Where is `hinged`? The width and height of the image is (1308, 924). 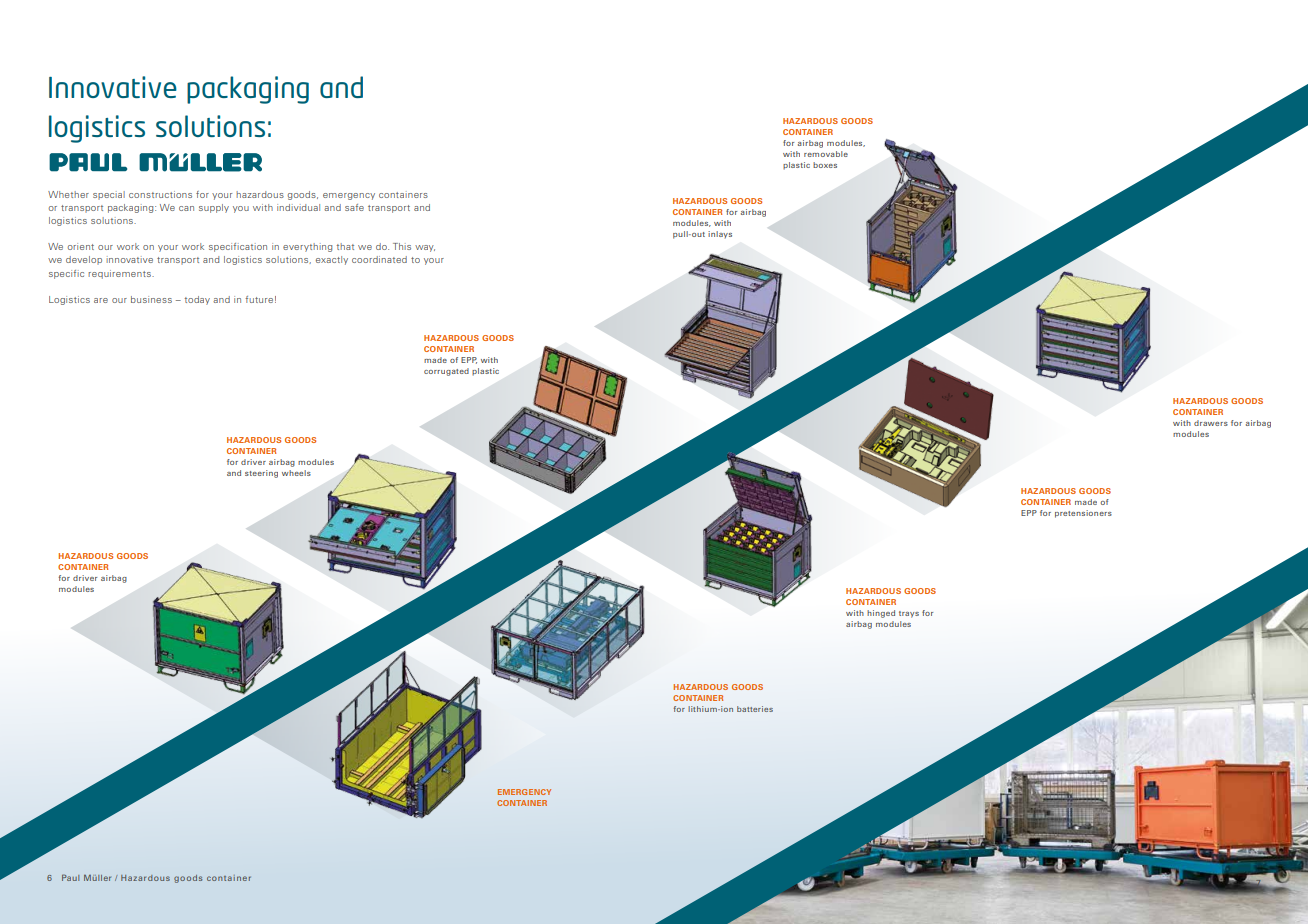
hinged is located at coordinates (881, 614).
